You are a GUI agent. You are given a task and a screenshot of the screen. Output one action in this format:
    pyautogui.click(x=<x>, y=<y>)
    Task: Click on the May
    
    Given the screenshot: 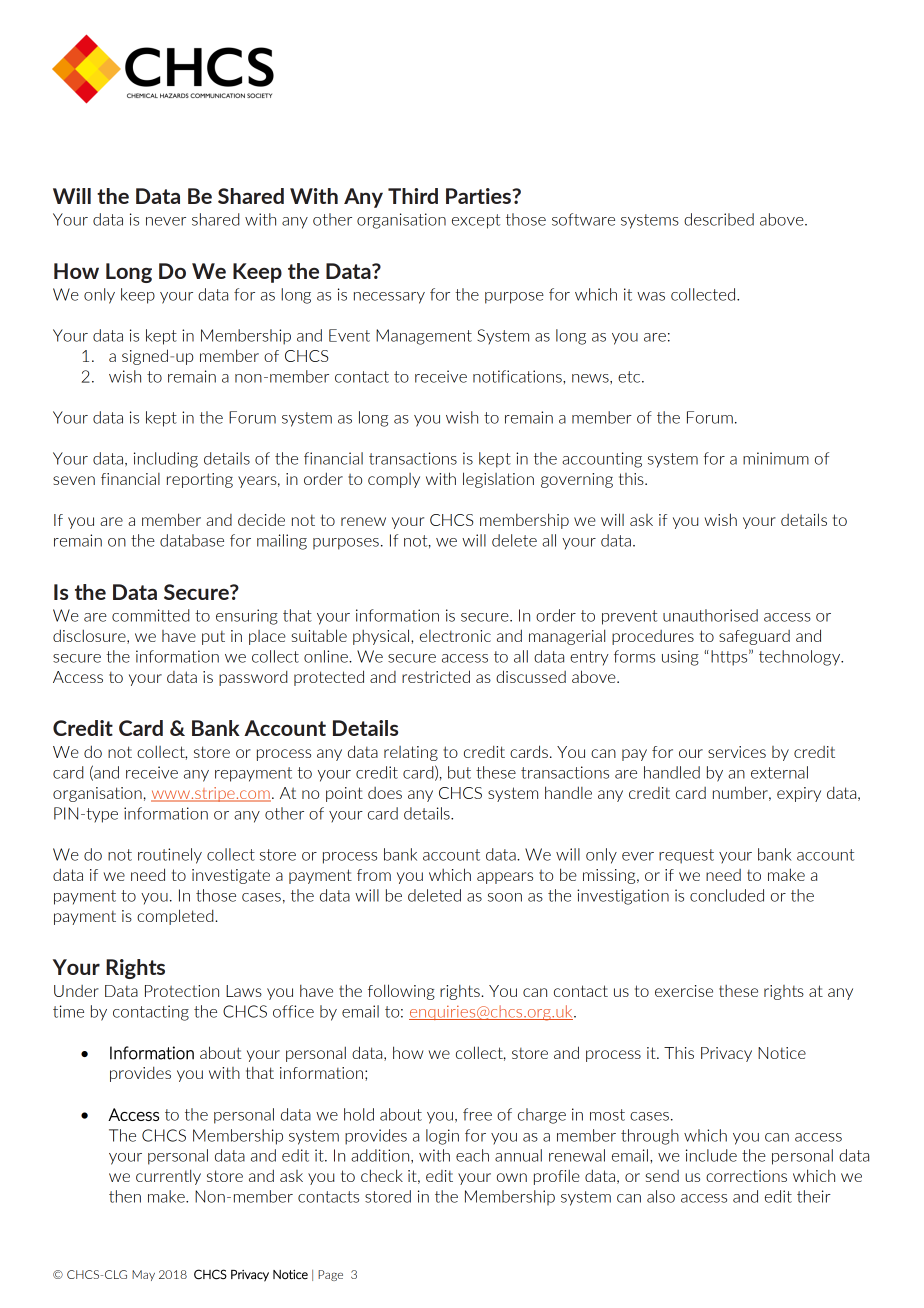 What is the action you would take?
    pyautogui.click(x=143, y=1275)
